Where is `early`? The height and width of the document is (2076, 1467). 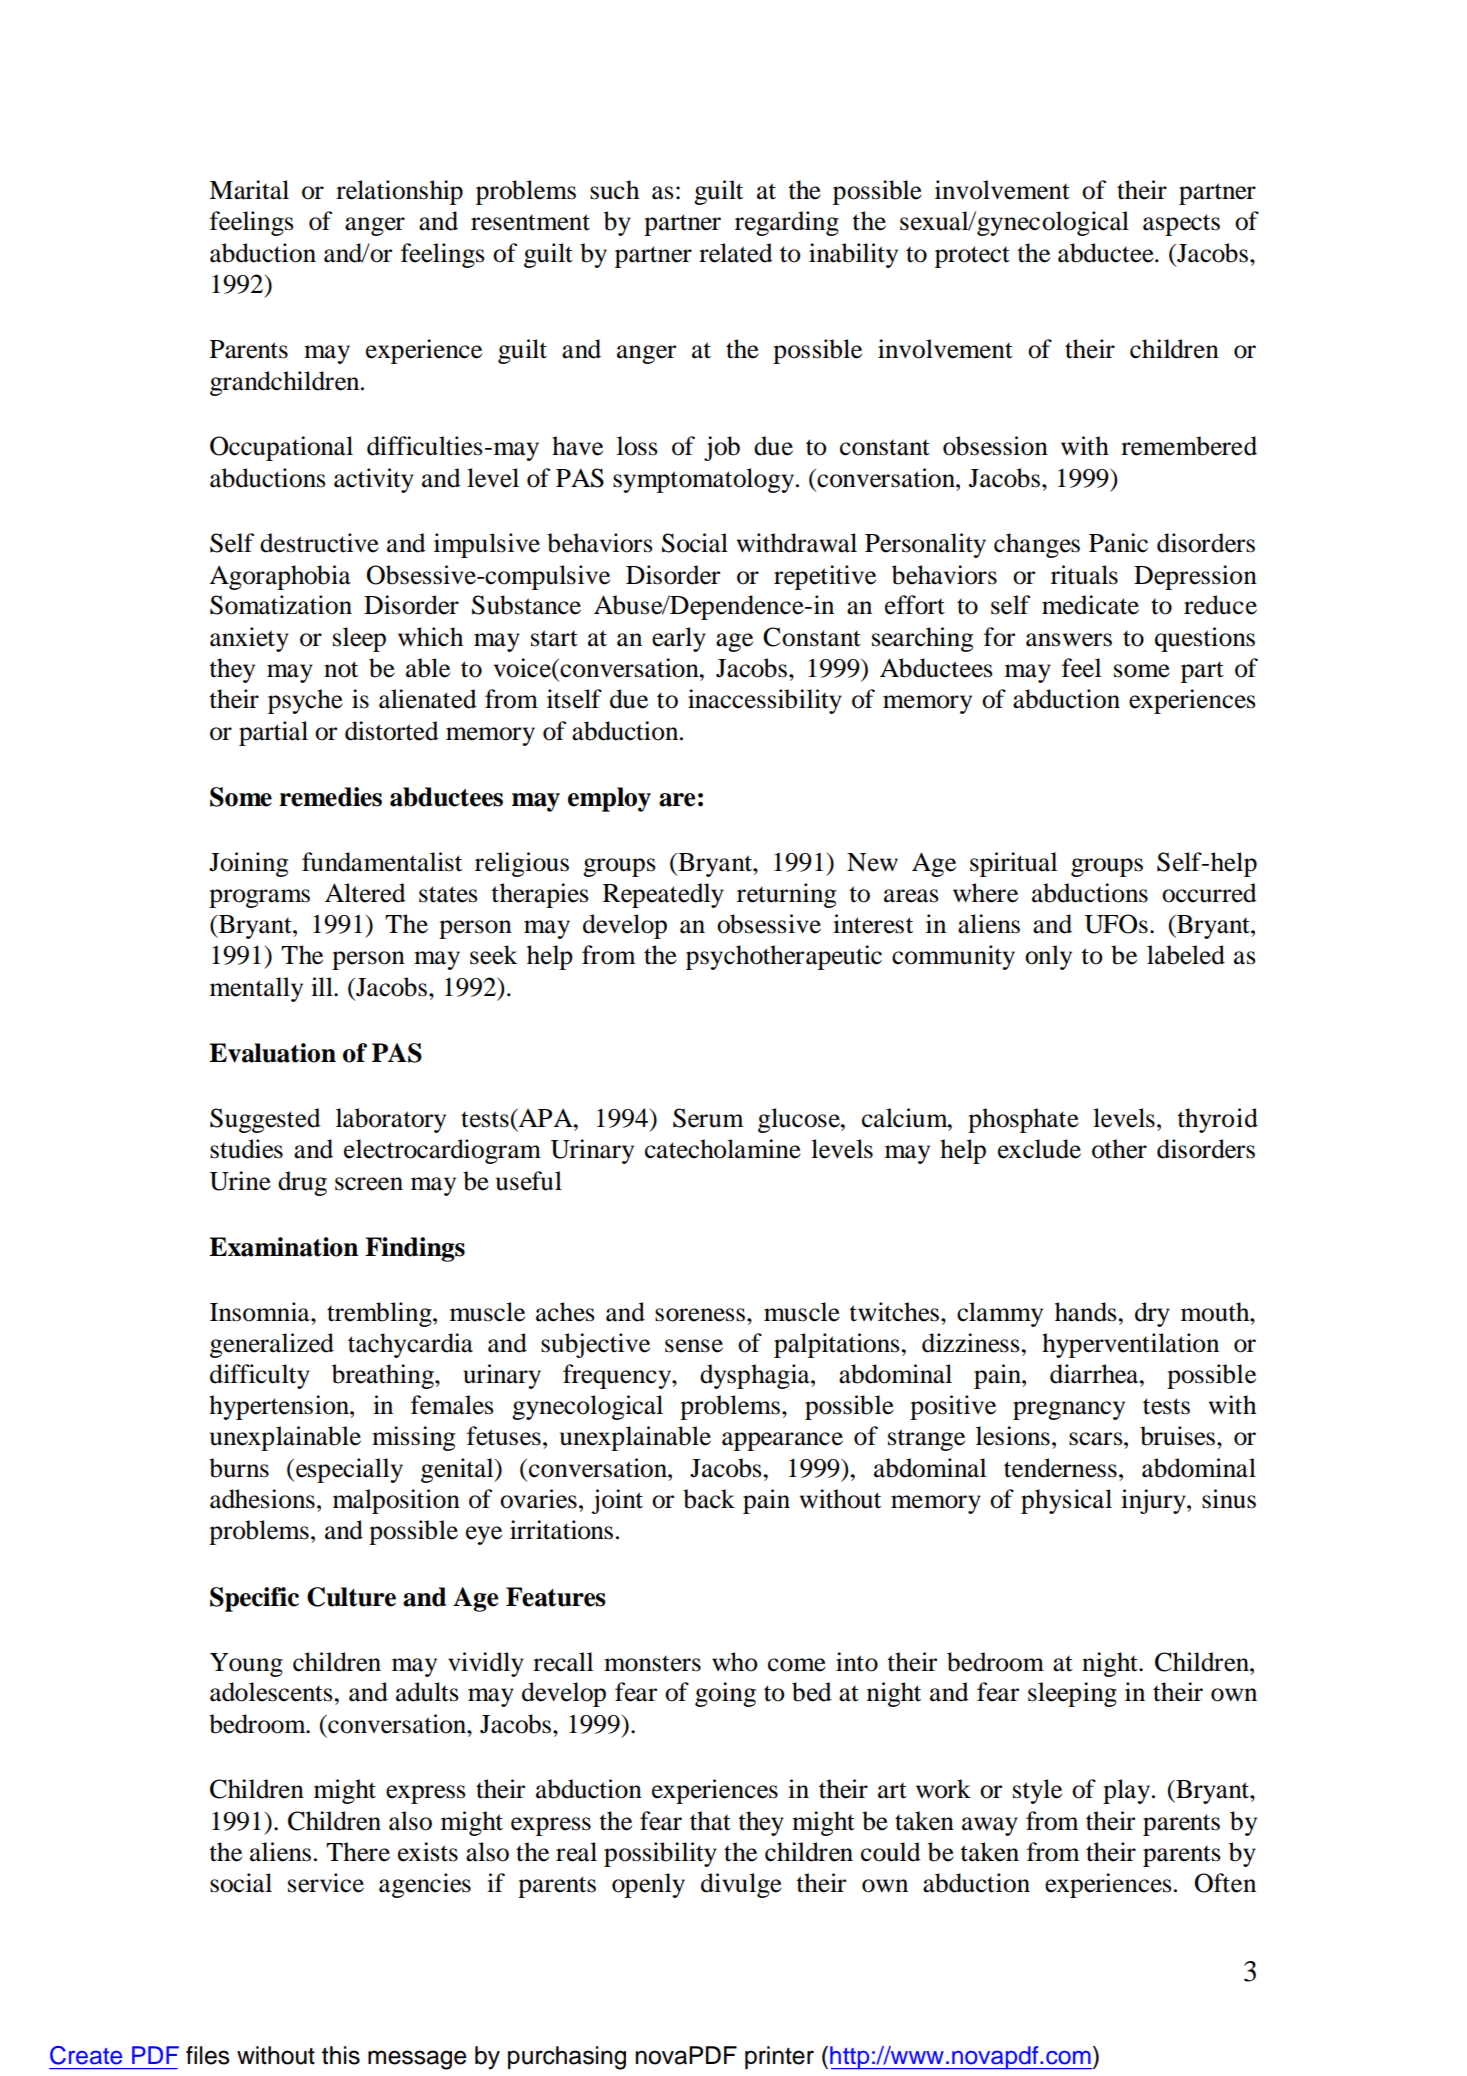 early is located at coordinates (679, 639).
